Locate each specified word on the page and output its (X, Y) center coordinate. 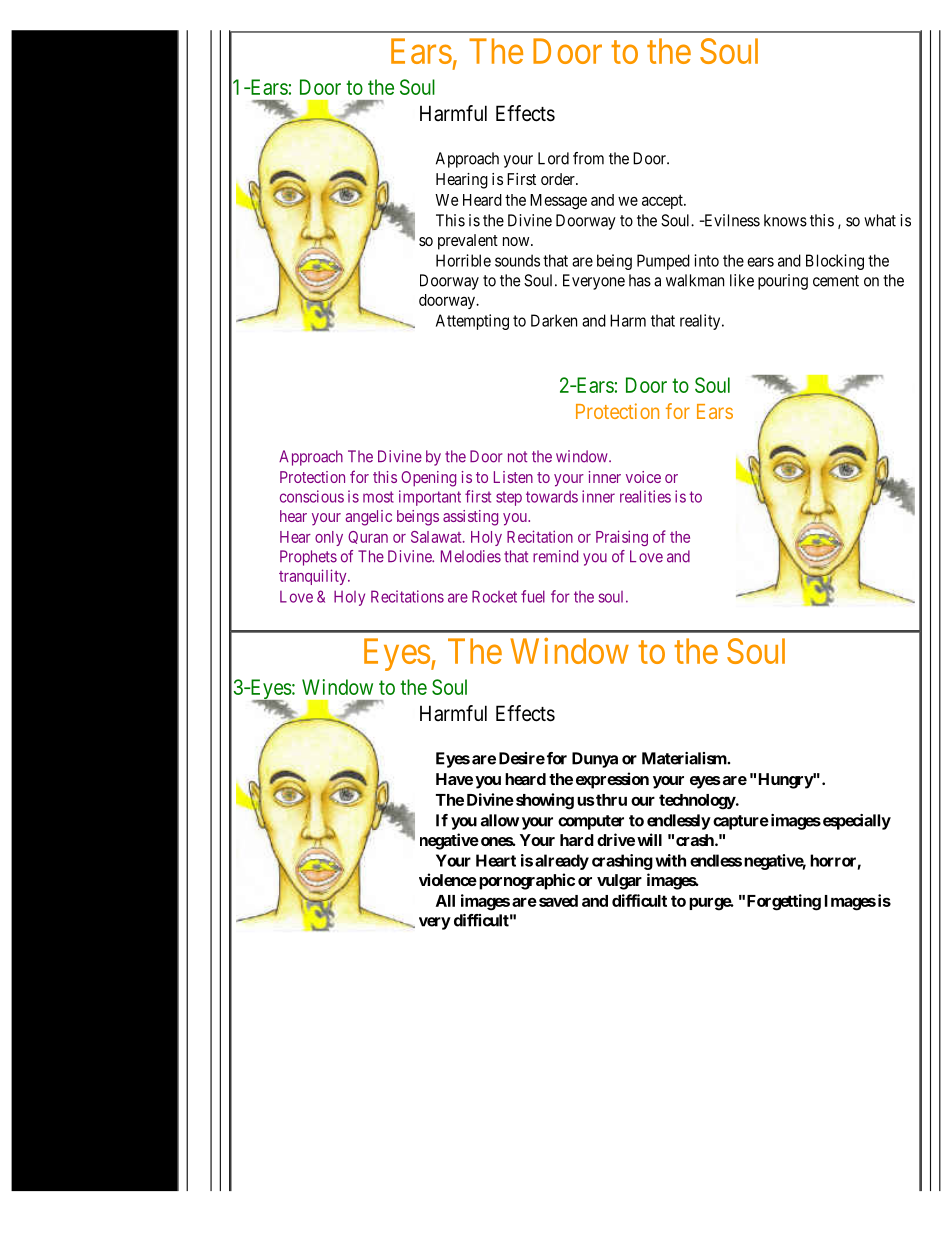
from (588, 158)
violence (448, 879)
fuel (533, 596)
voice (643, 477)
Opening (428, 479)
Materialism (685, 758)
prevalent (468, 242)
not (517, 457)
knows (785, 220)
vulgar (619, 882)
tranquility (314, 577)
